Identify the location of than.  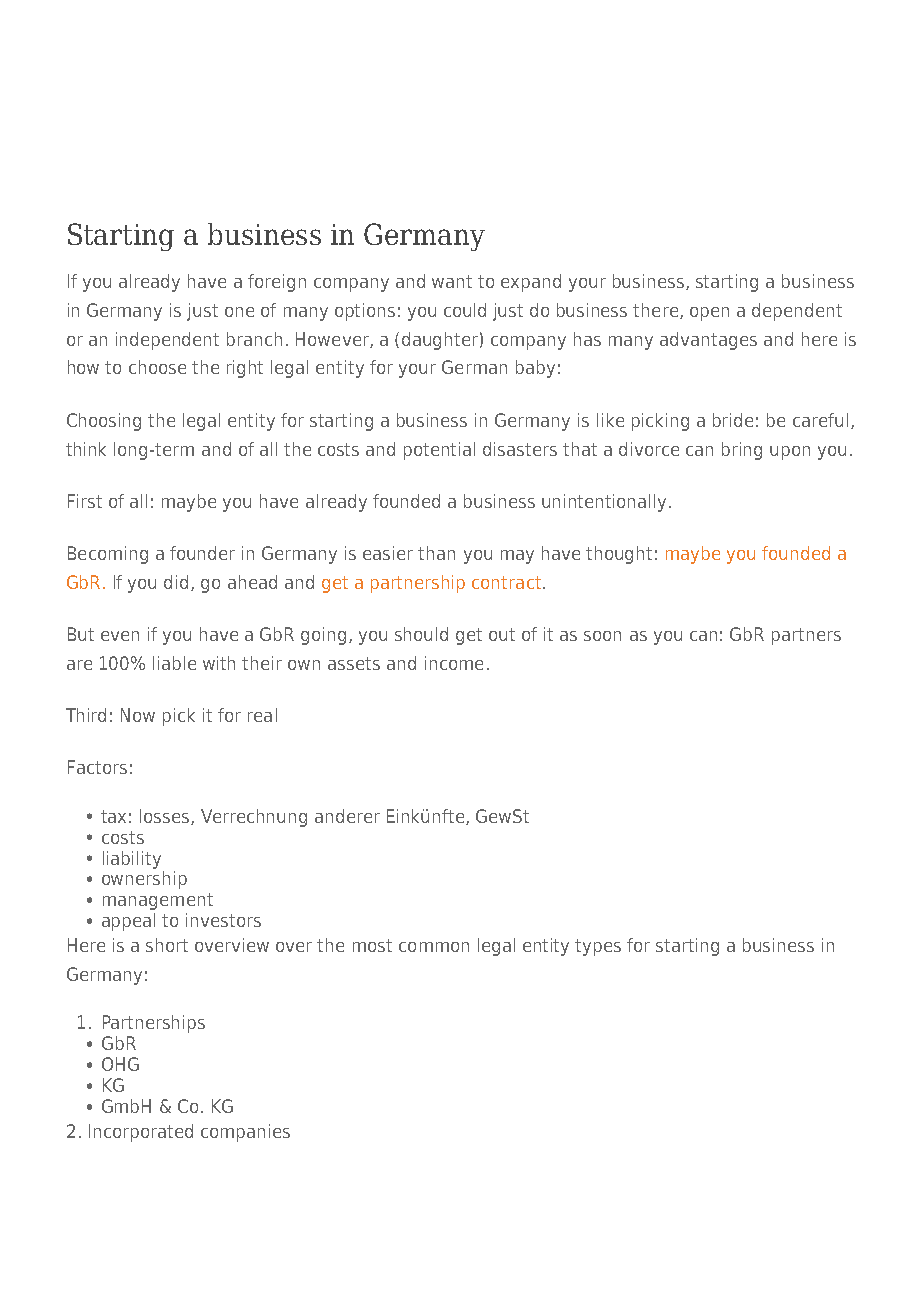
(436, 553).
